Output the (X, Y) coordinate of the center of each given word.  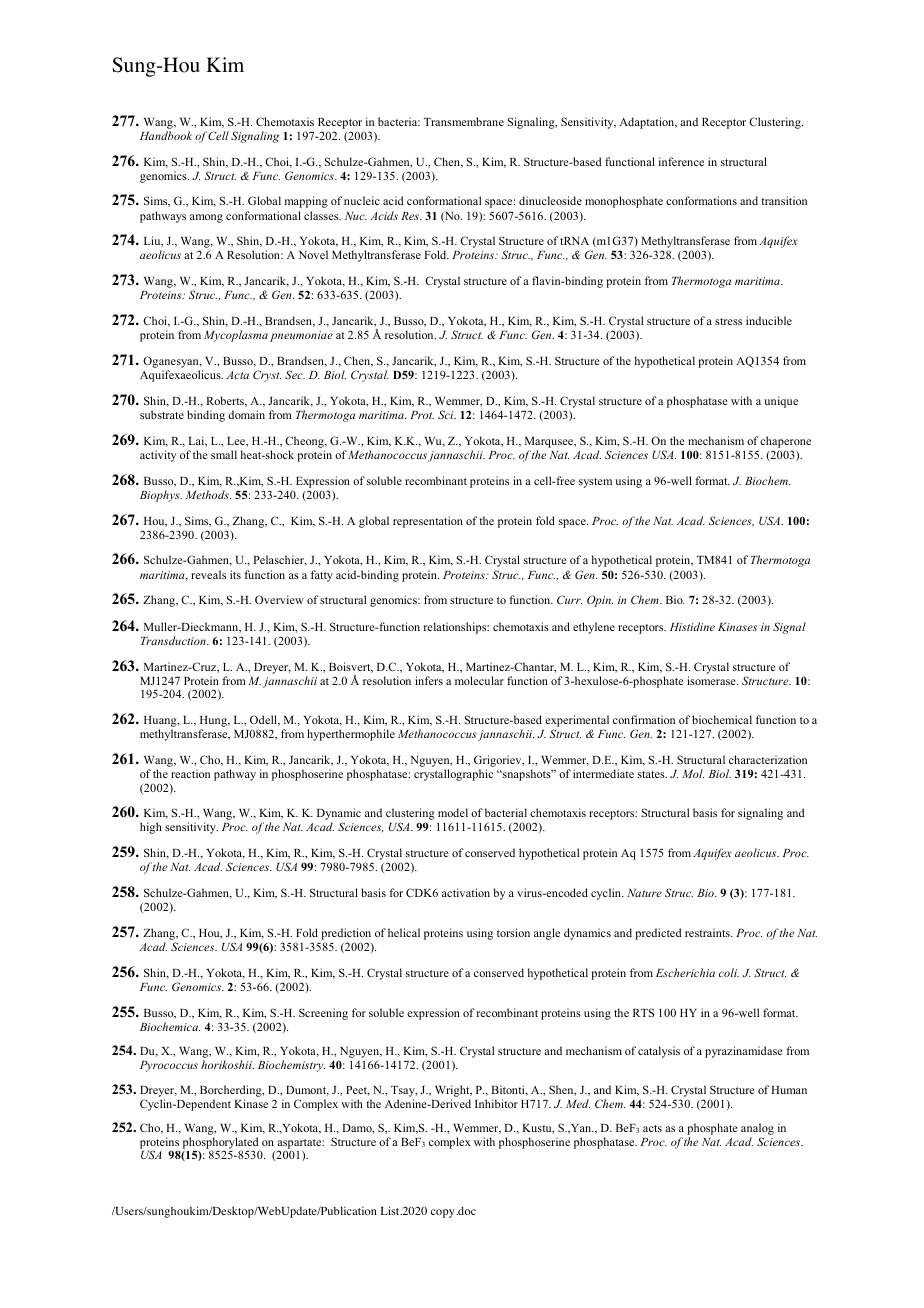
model (453, 812)
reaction (190, 773)
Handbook (166, 135)
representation (428, 522)
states (652, 774)
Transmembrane (464, 121)
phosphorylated (222, 1144)
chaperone (785, 442)
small (224, 454)
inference (681, 161)
